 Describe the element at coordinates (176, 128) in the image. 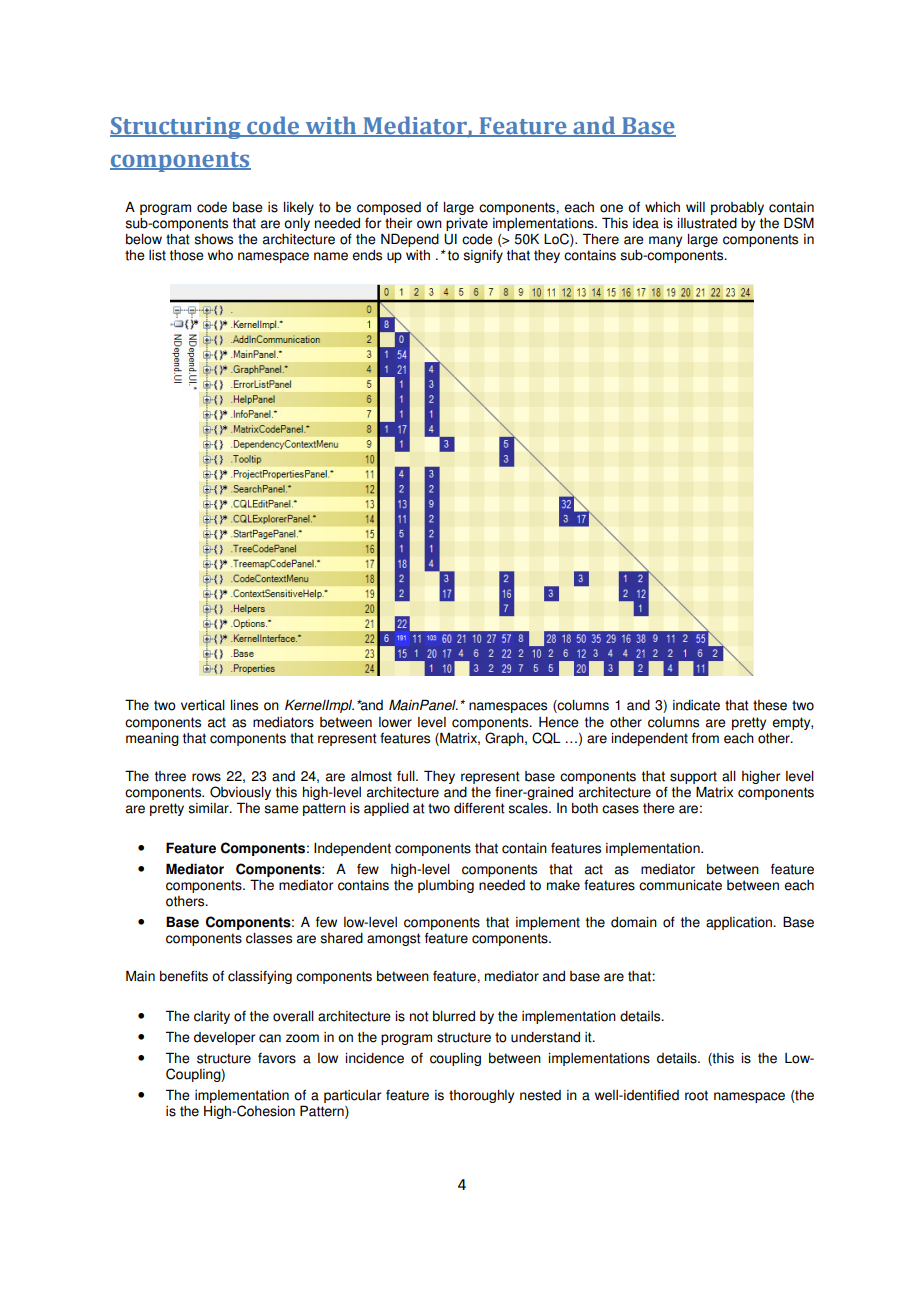

I see `Structuring` at that location.
